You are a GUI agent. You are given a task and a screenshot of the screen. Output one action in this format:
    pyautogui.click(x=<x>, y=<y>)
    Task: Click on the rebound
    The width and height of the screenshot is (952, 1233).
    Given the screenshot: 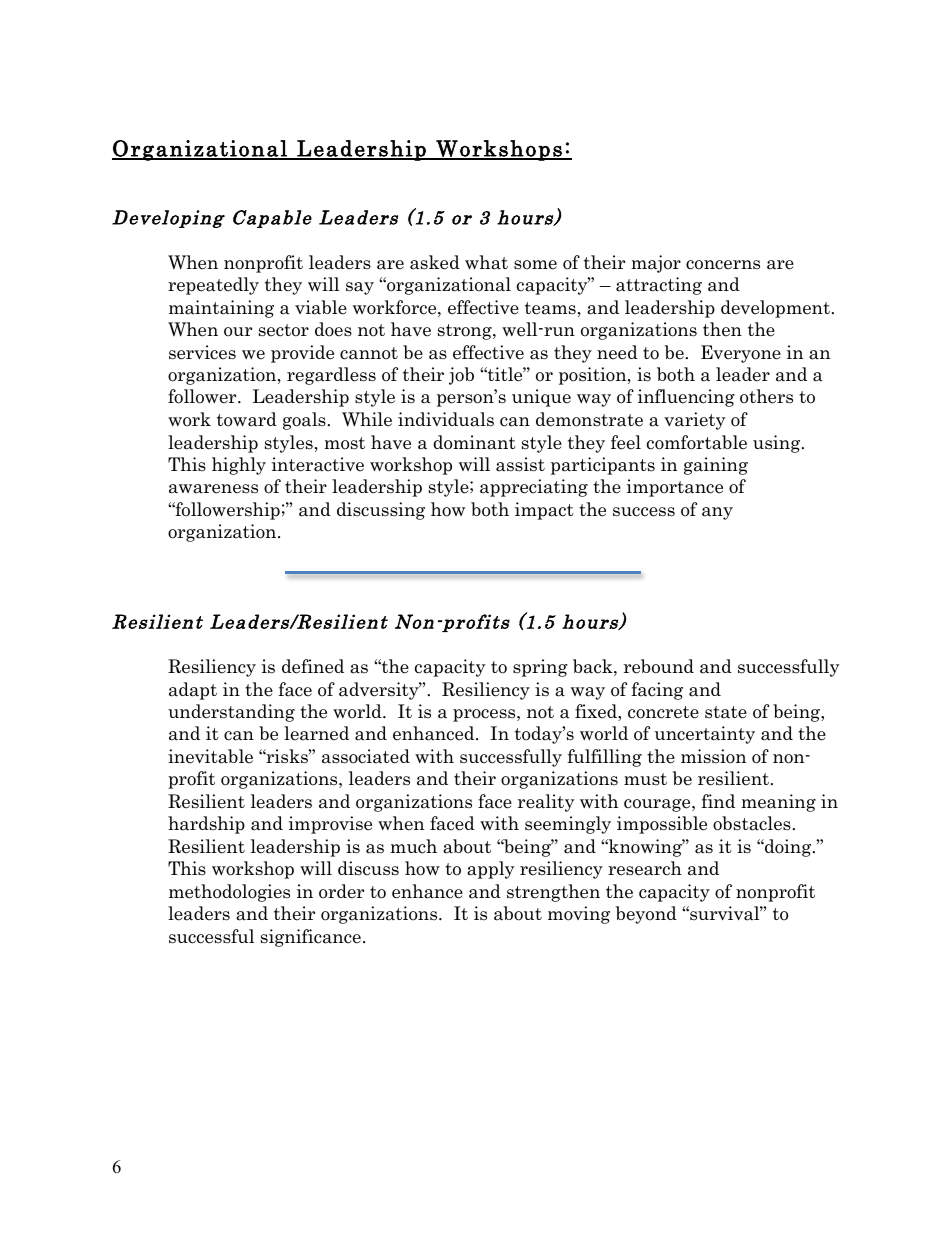 What is the action you would take?
    pyautogui.click(x=659, y=666)
